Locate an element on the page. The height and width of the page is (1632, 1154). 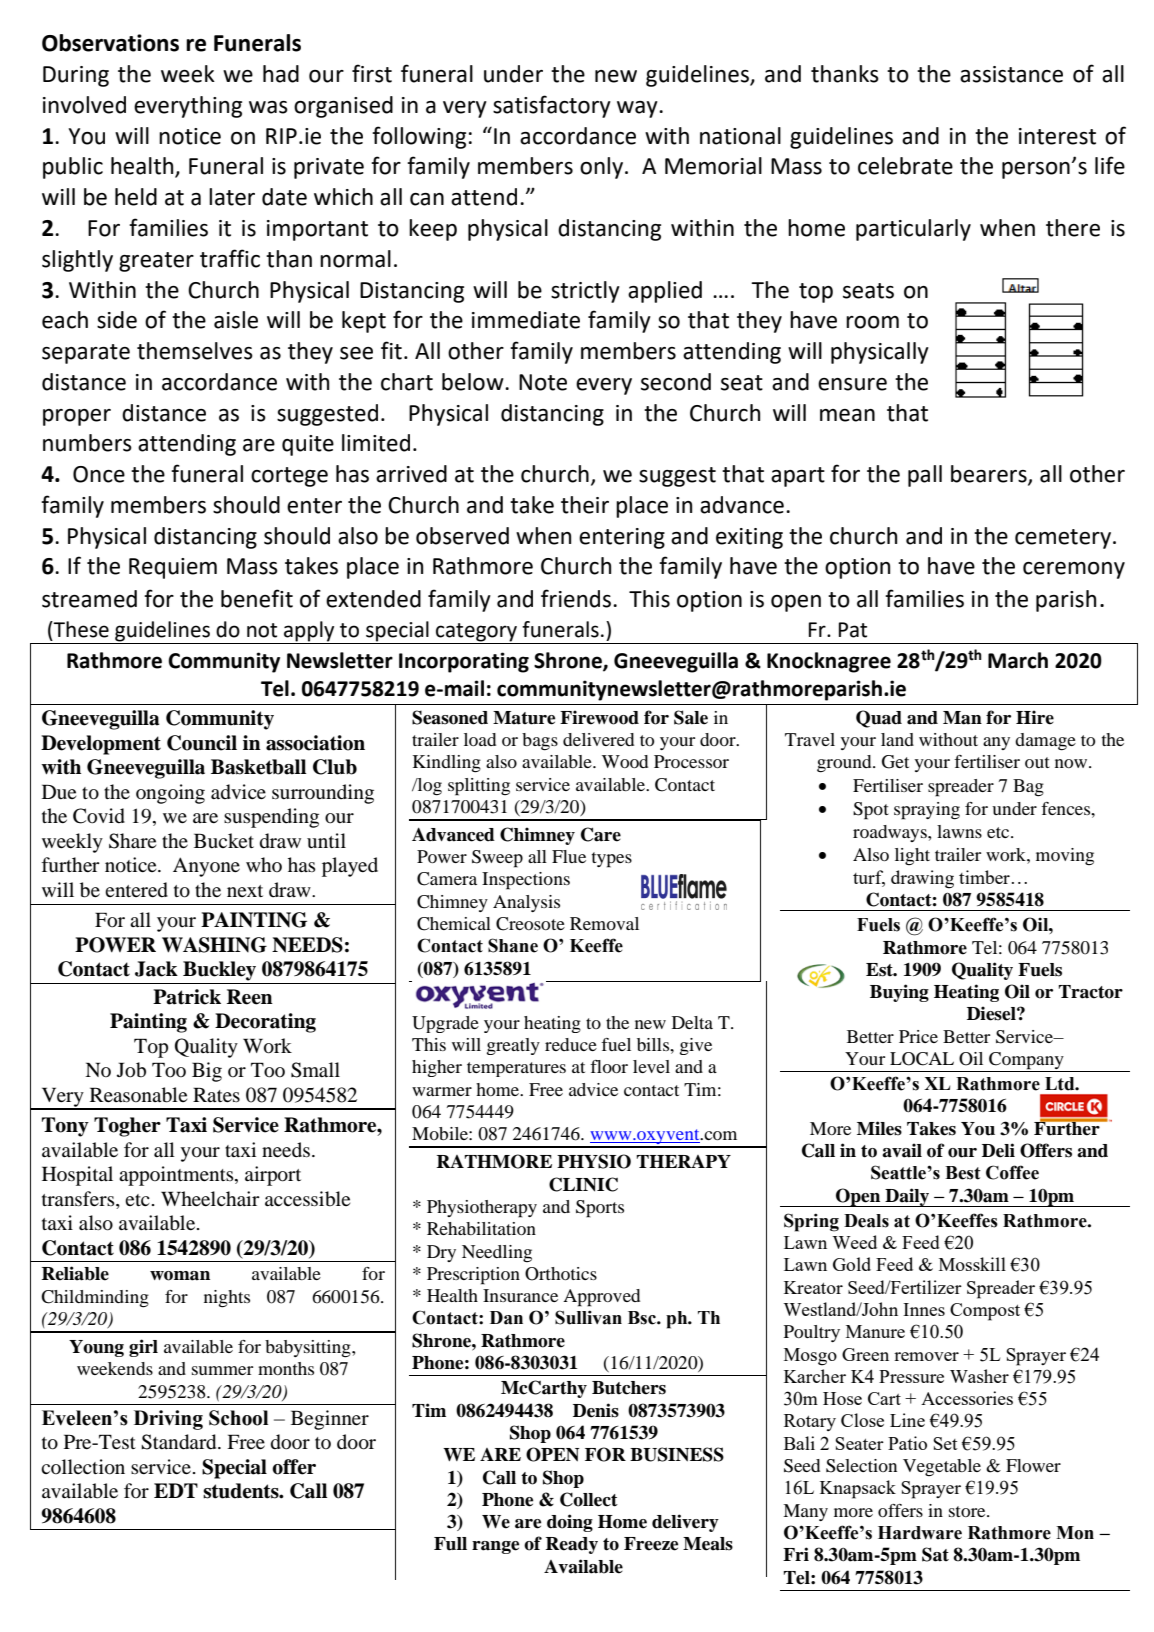
EDT is located at coordinates (176, 1490).
